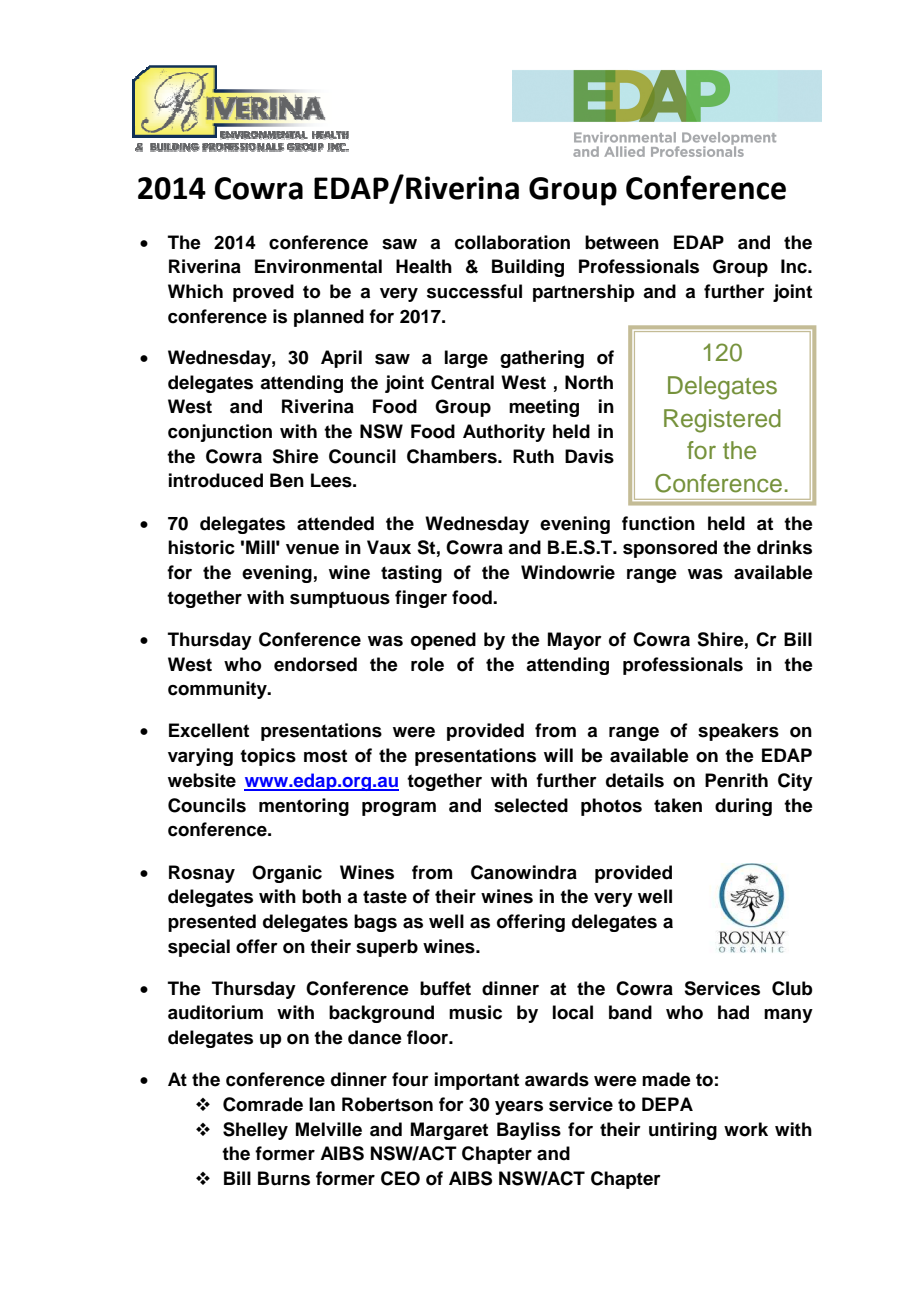  What do you see at coordinates (738, 732) in the screenshot?
I see `speakers` at bounding box center [738, 732].
